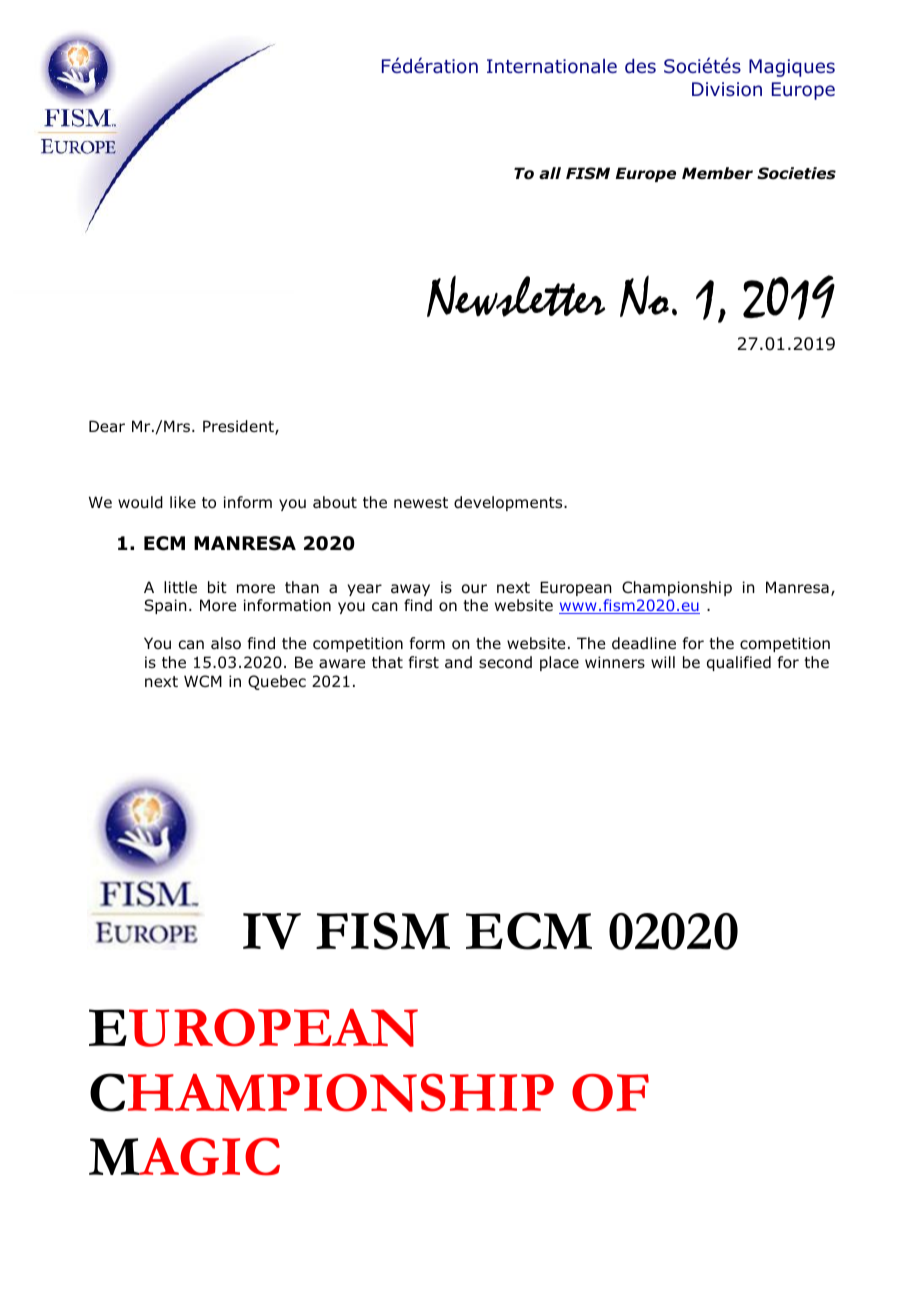 This screenshot has height=1309, width=924. Describe the element at coordinates (552, 66) in the screenshot. I see `Internationale` at that location.
